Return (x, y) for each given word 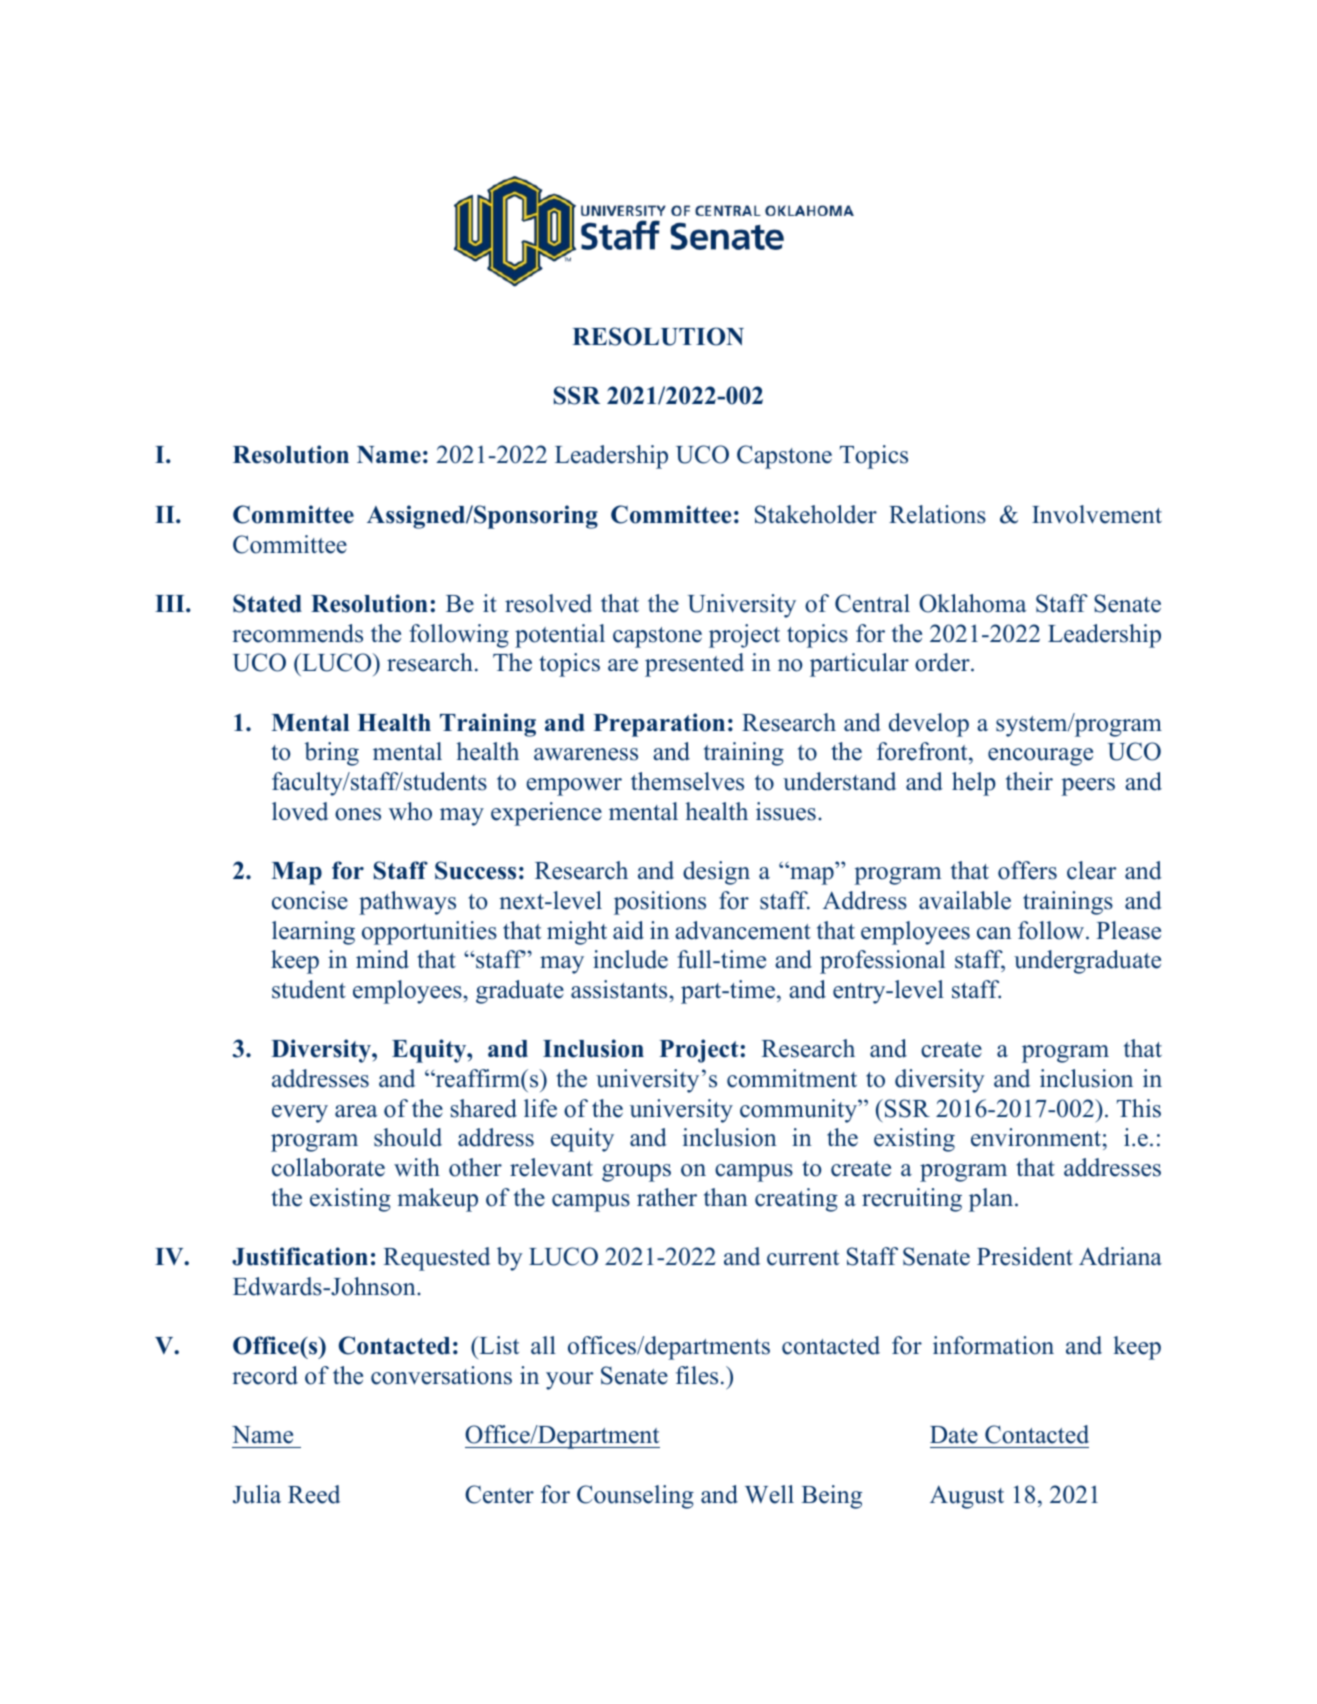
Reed (314, 1494)
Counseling (635, 1497)
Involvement (1097, 514)
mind (382, 959)
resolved (548, 603)
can (994, 933)
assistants (620, 989)
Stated (267, 603)
